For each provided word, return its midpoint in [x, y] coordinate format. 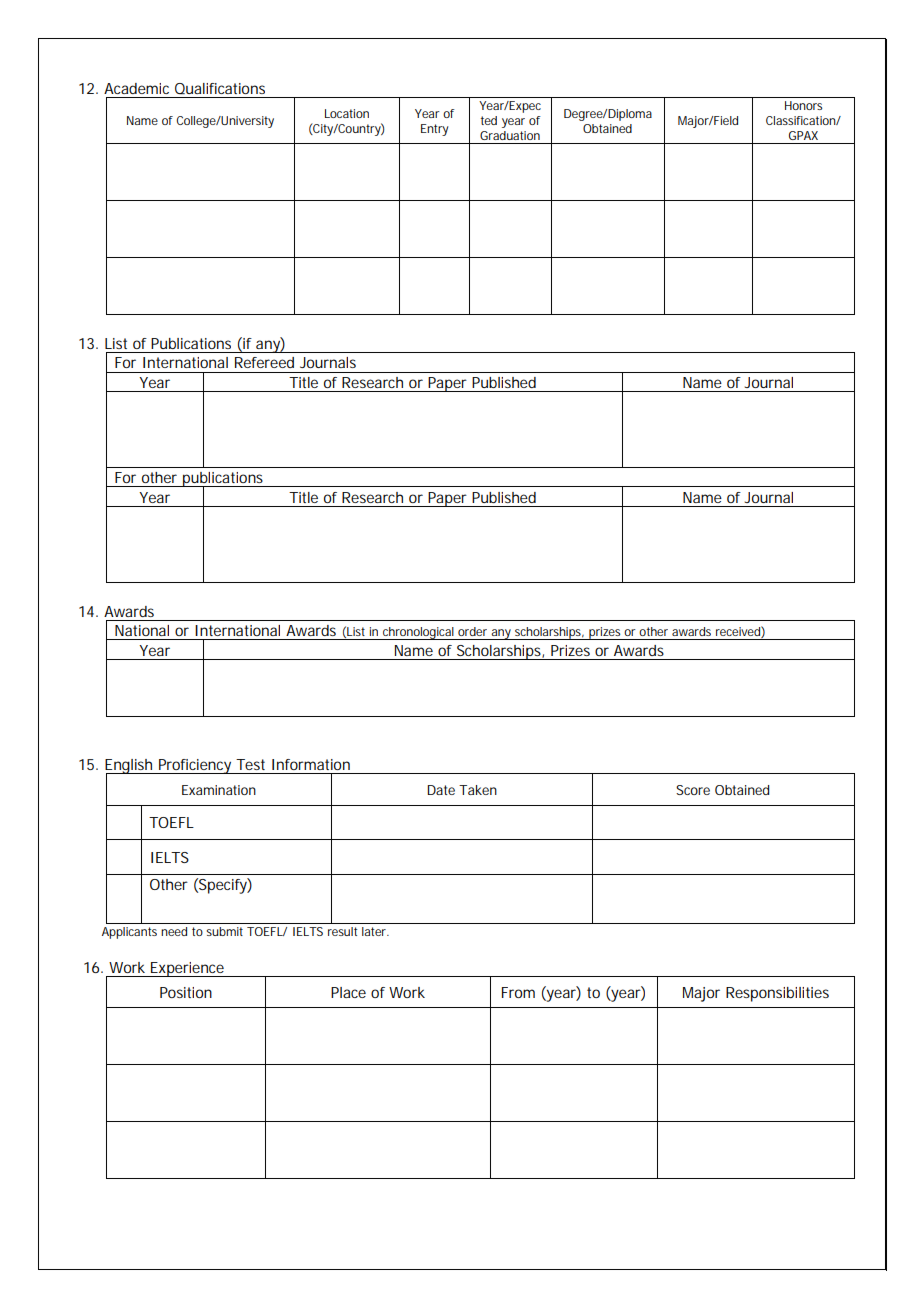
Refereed [264, 362]
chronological [418, 633]
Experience [187, 969]
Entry [435, 130]
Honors [803, 105]
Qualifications [220, 88]
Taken [478, 790]
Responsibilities [777, 994]
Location [347, 113]
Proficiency [195, 766]
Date [441, 790]
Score [693, 790]
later [375, 931]
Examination [219, 790]
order [472, 631]
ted [489, 120]
